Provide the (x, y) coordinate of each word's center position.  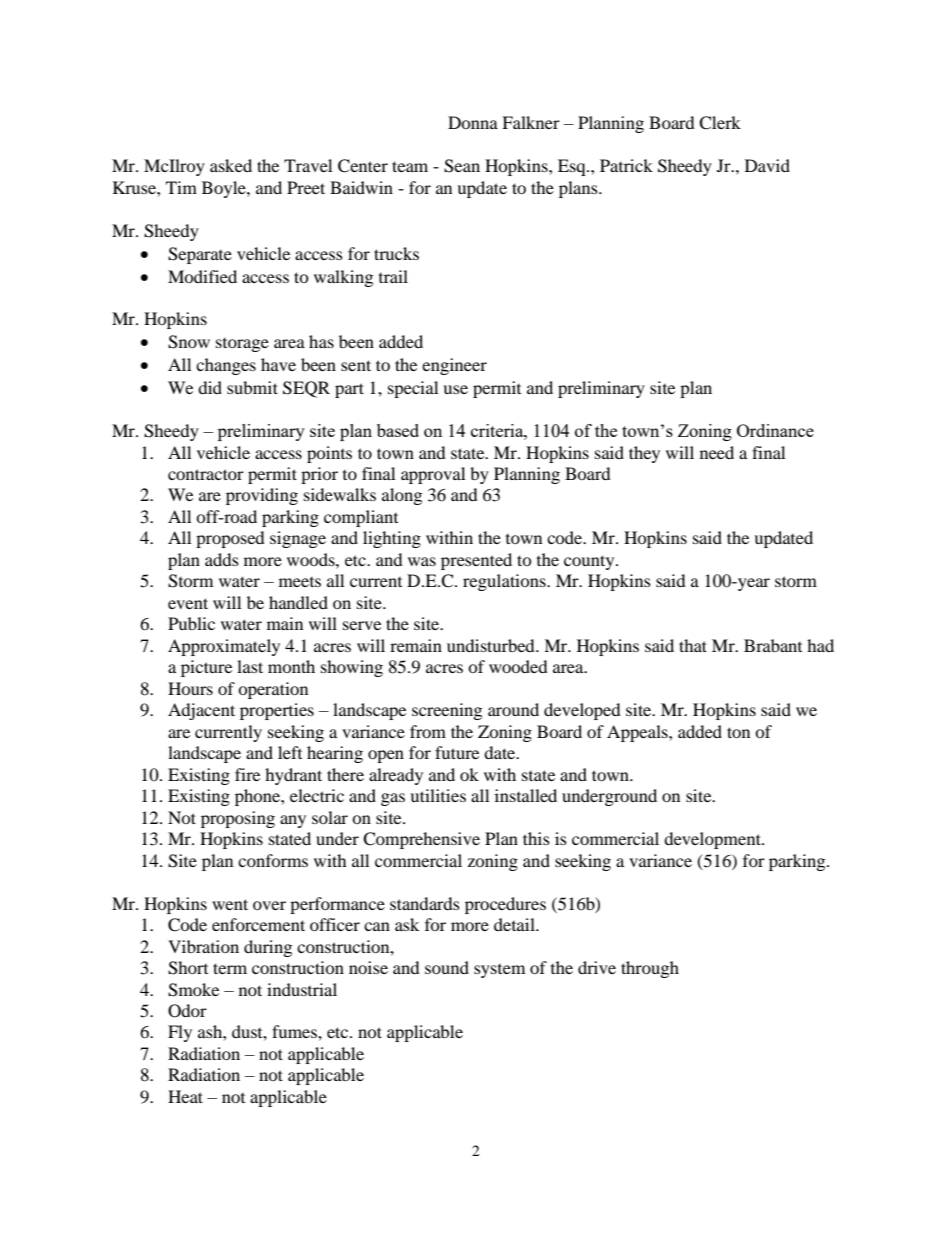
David (767, 165)
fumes (295, 1031)
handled (298, 602)
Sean (462, 166)
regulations (505, 582)
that (693, 645)
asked (231, 165)
